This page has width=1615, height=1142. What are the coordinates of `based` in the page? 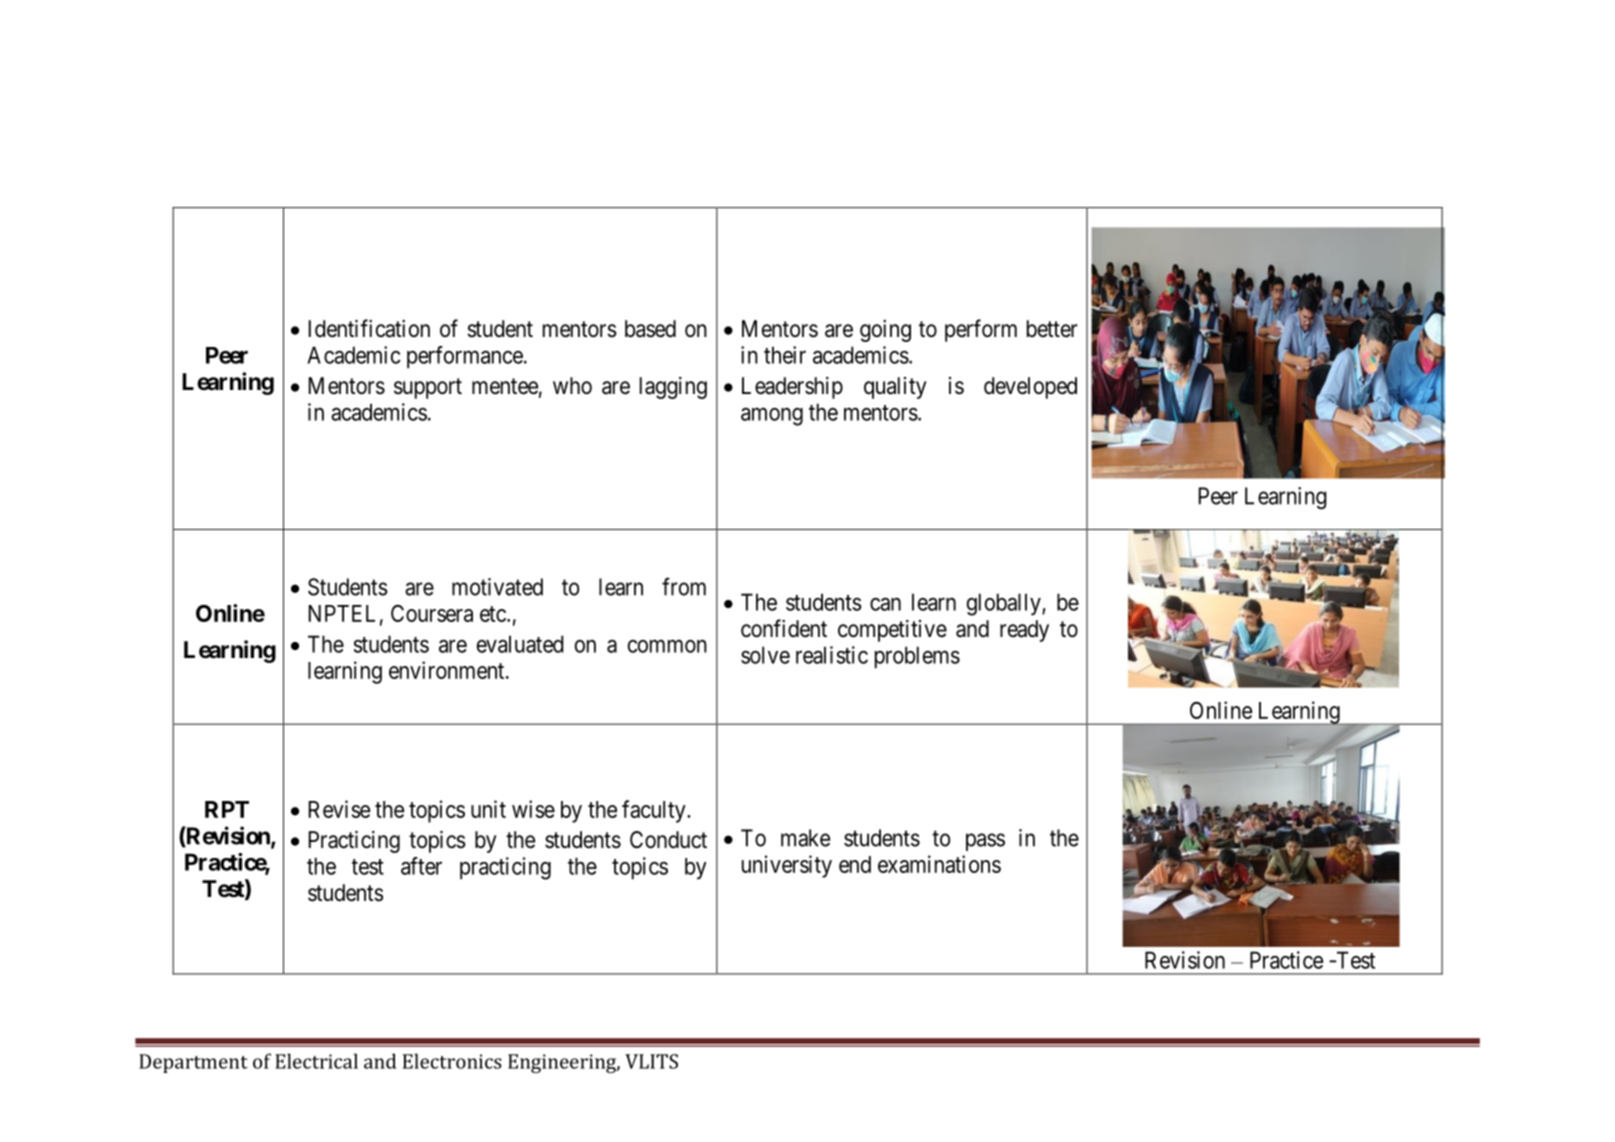 It's located at (650, 329).
